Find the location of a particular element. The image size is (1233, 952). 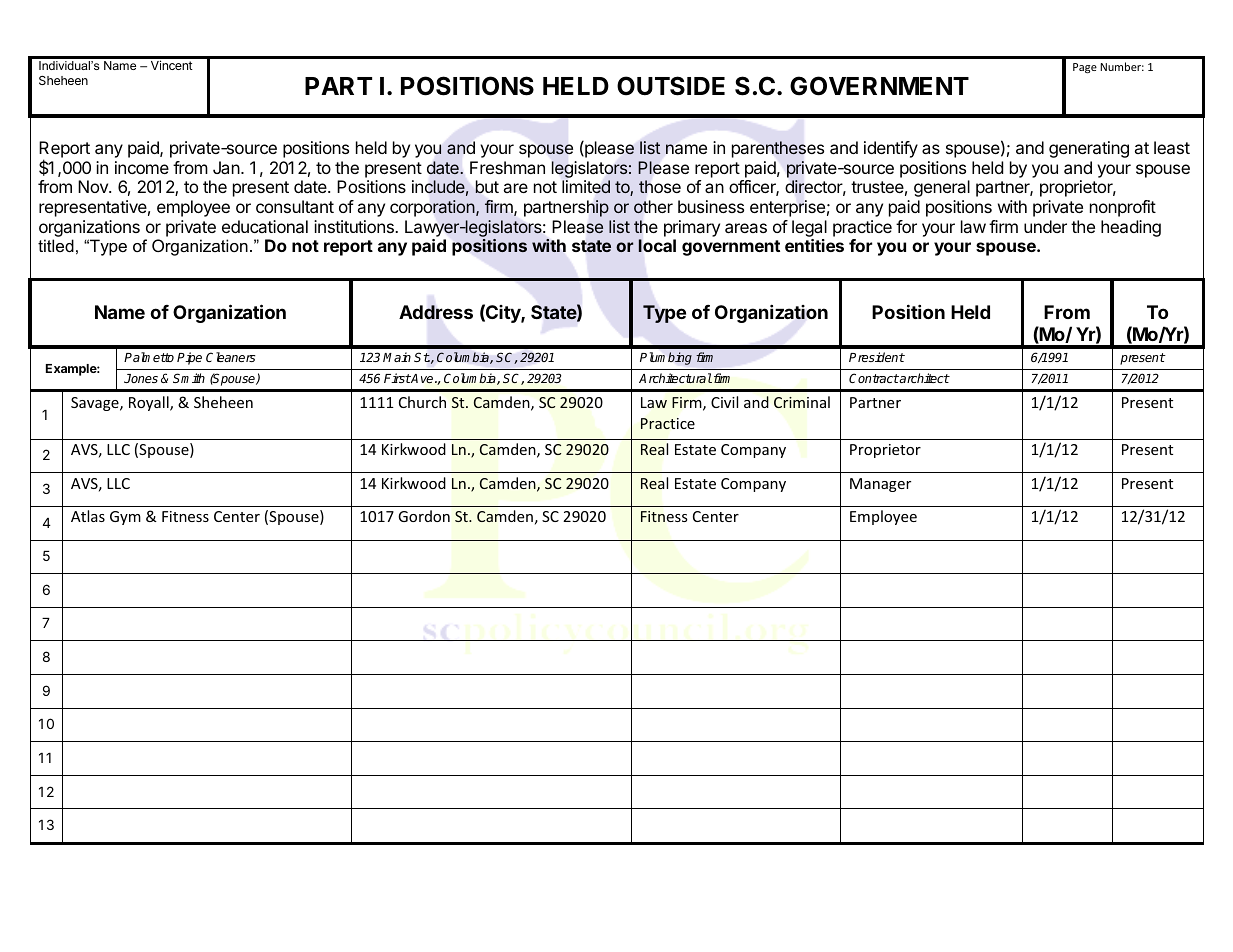

Address is located at coordinates (436, 312).
